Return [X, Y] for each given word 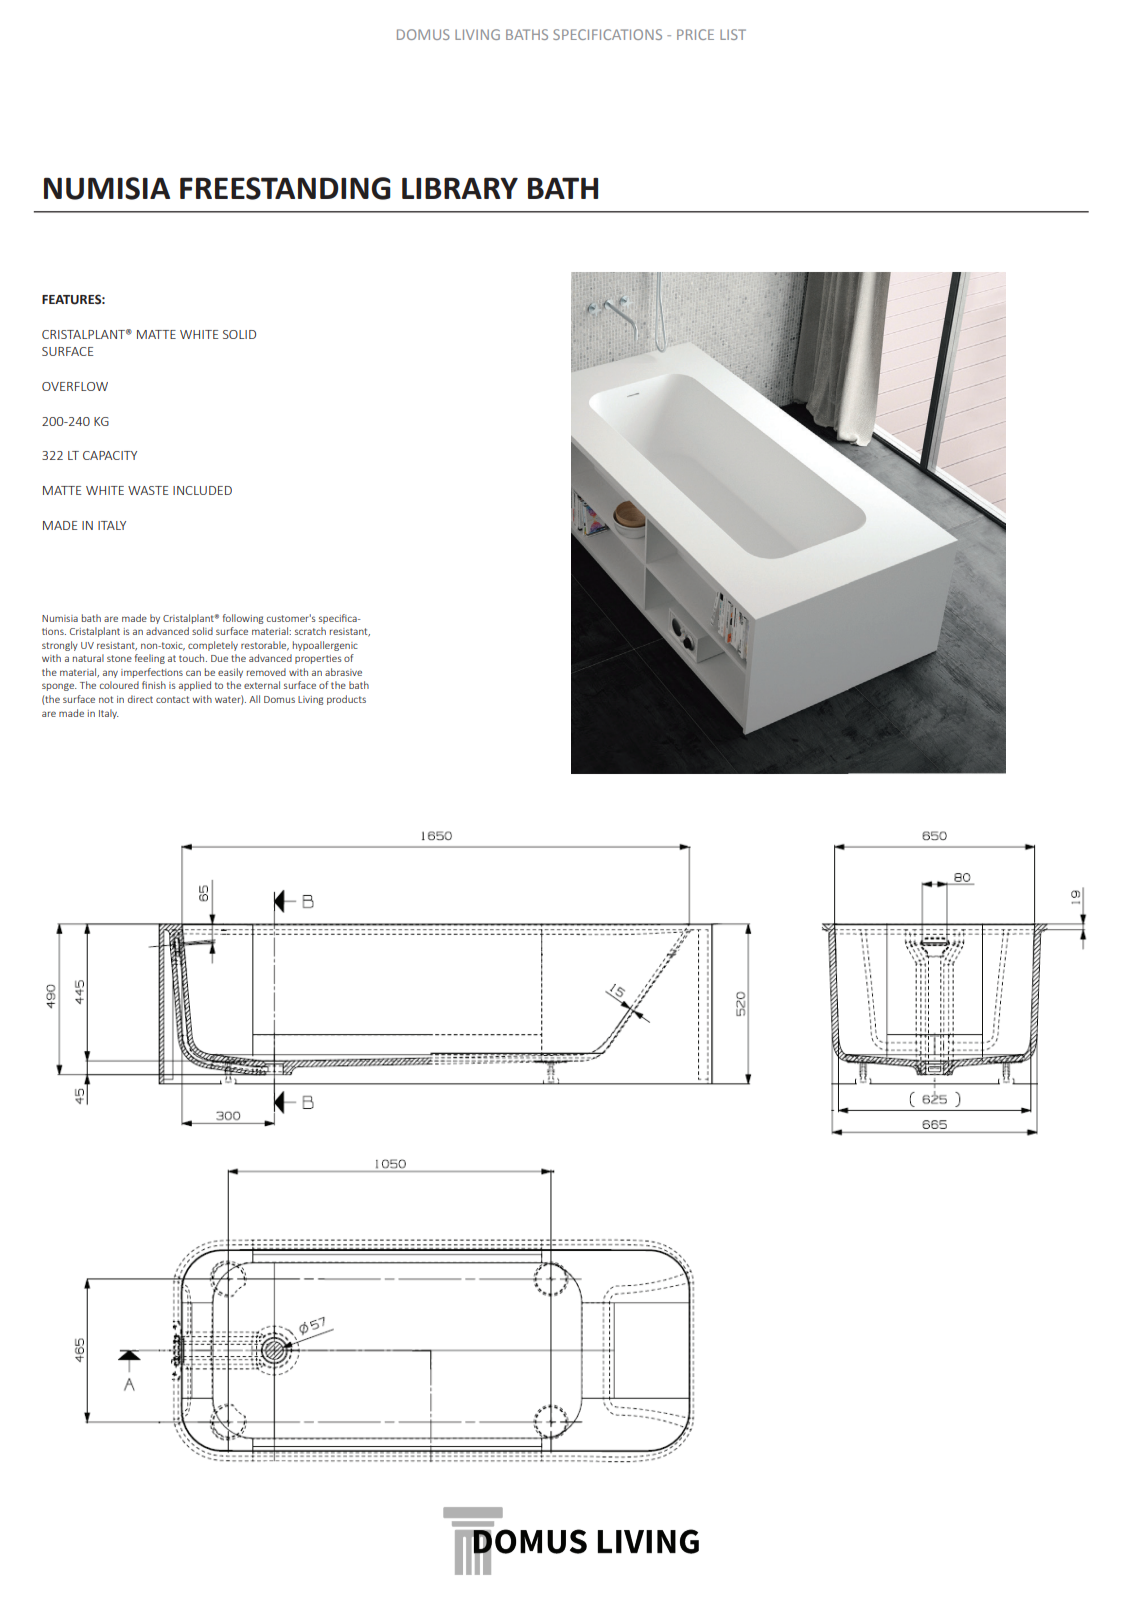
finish [154, 685]
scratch [310, 631]
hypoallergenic [325, 646]
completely [213, 646]
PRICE [695, 34]
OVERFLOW [75, 386]
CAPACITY [110, 455]
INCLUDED [202, 490]
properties [318, 659]
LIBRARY [460, 188]
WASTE [148, 490]
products [346, 700]
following [243, 619]
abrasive [343, 672]
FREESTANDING [285, 188]
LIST [733, 34]
